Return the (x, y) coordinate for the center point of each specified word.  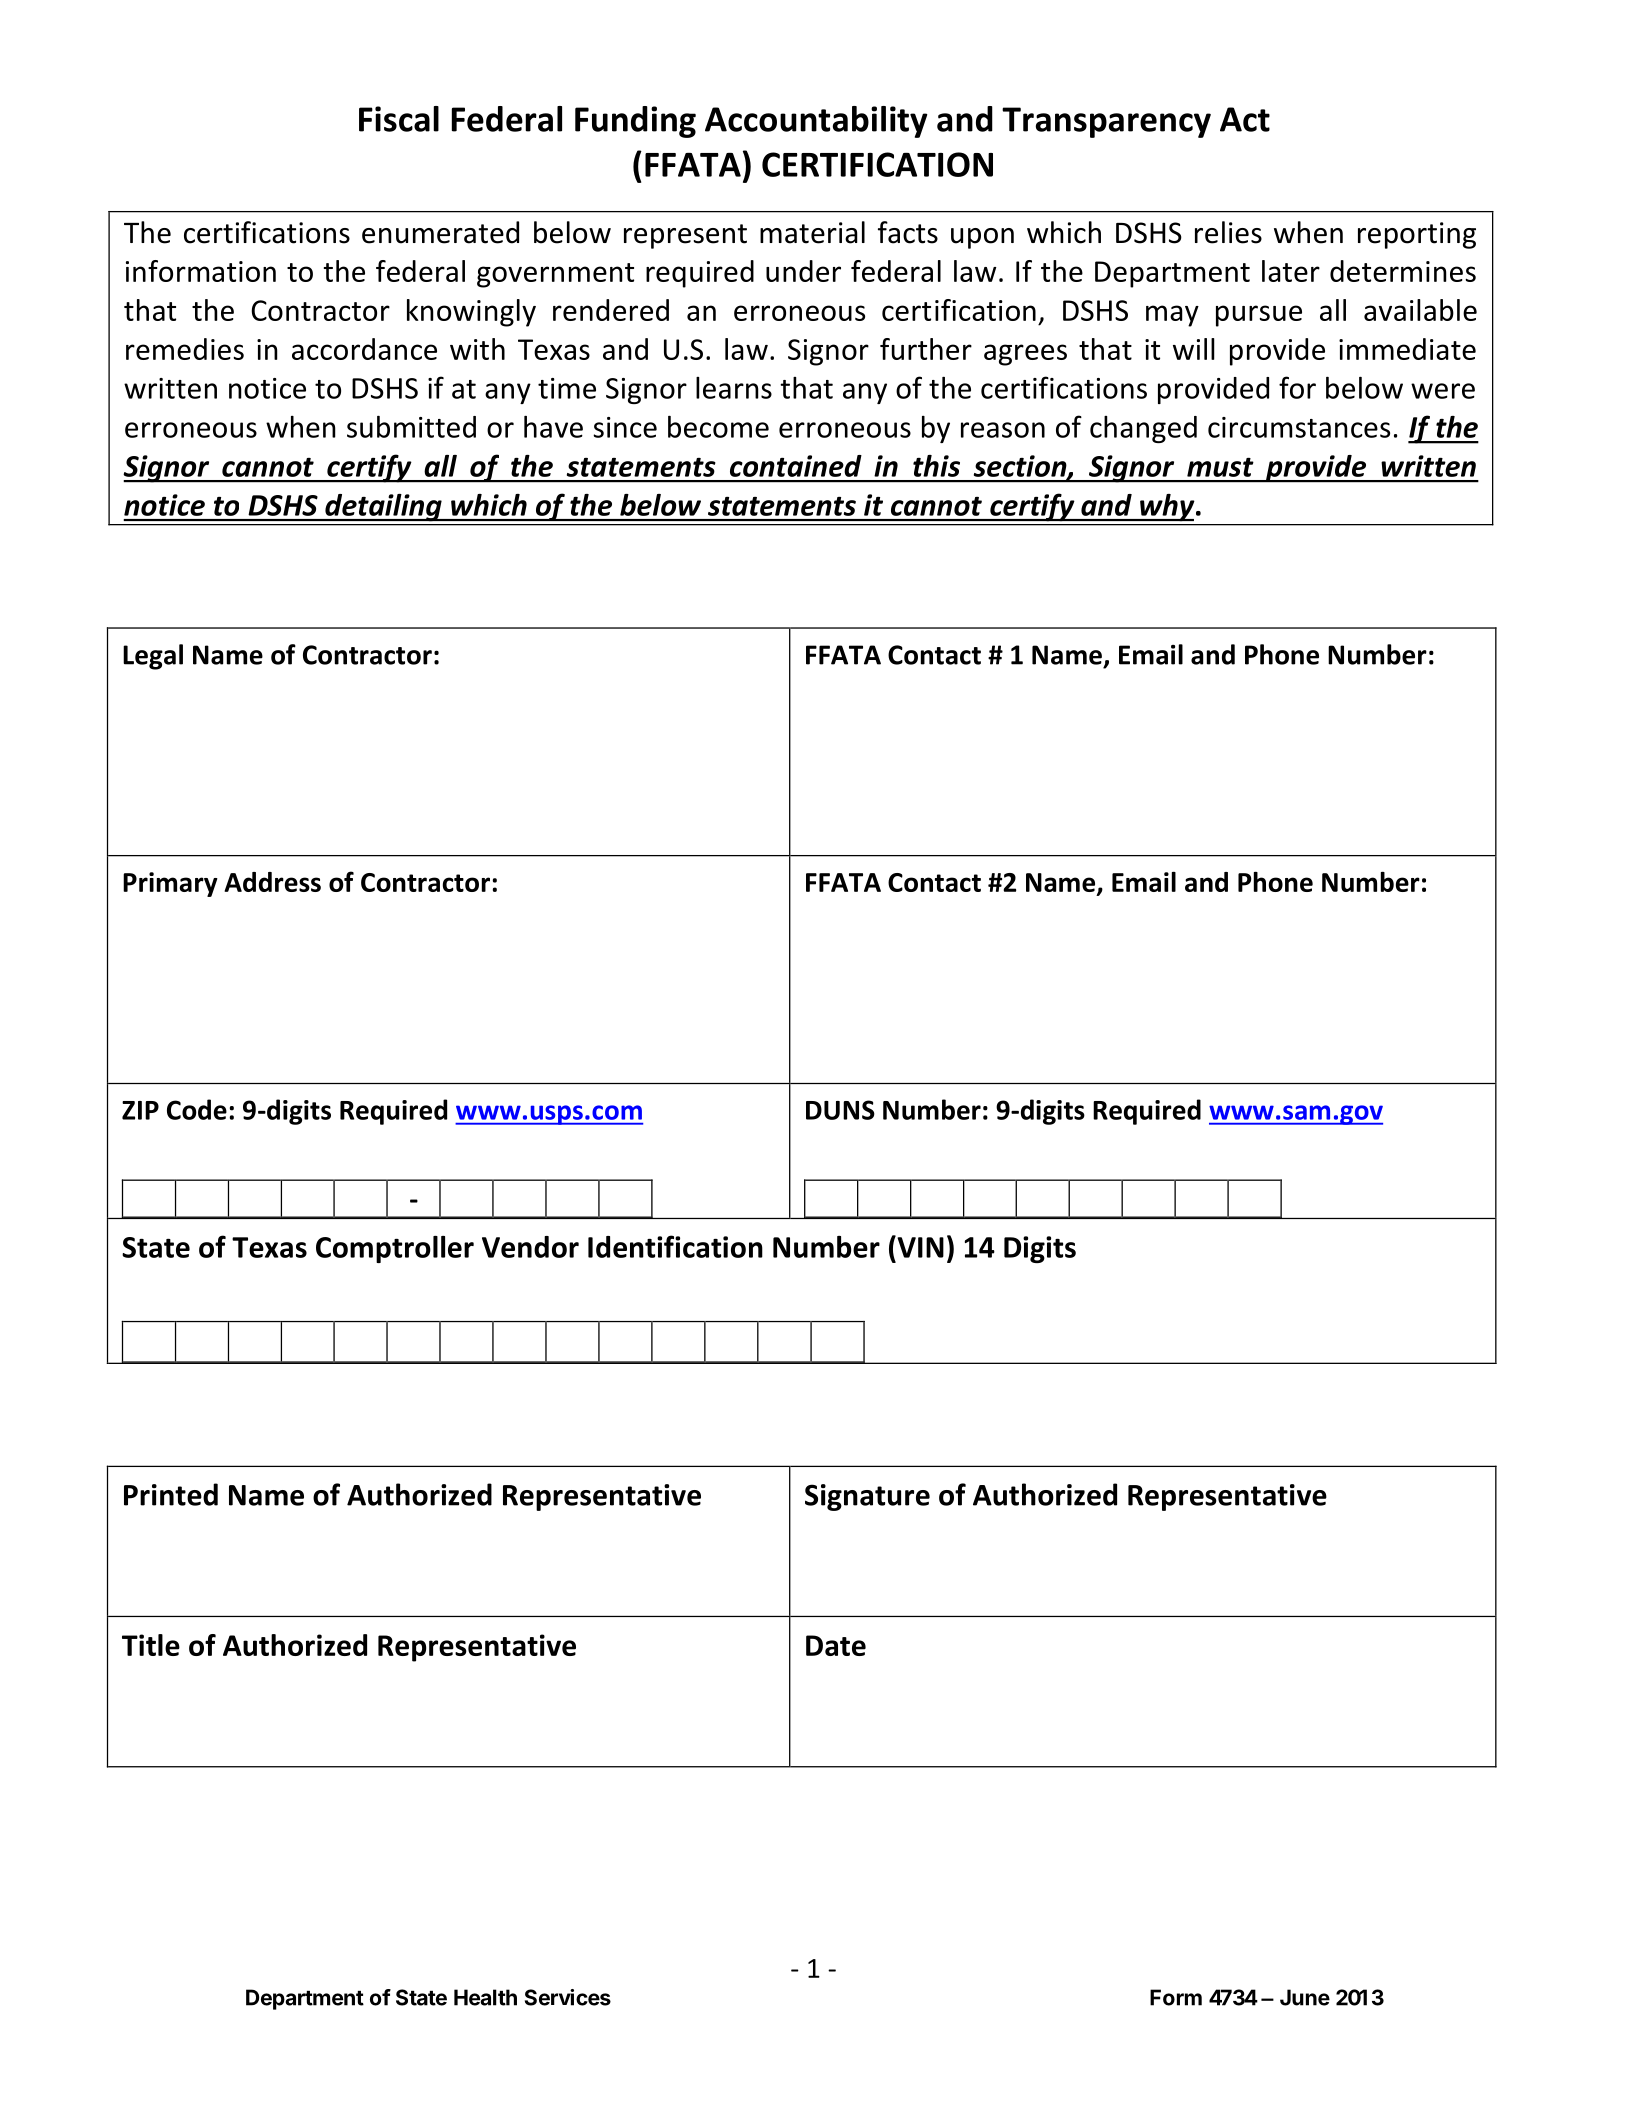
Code (197, 1109)
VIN (919, 1246)
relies (1228, 232)
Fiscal (399, 119)
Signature (867, 1497)
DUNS (840, 1110)
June (1305, 1997)
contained (796, 466)
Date (836, 1645)
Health (485, 1997)
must (1220, 467)
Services (568, 1997)
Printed (171, 1494)
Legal (153, 657)
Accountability (816, 122)
